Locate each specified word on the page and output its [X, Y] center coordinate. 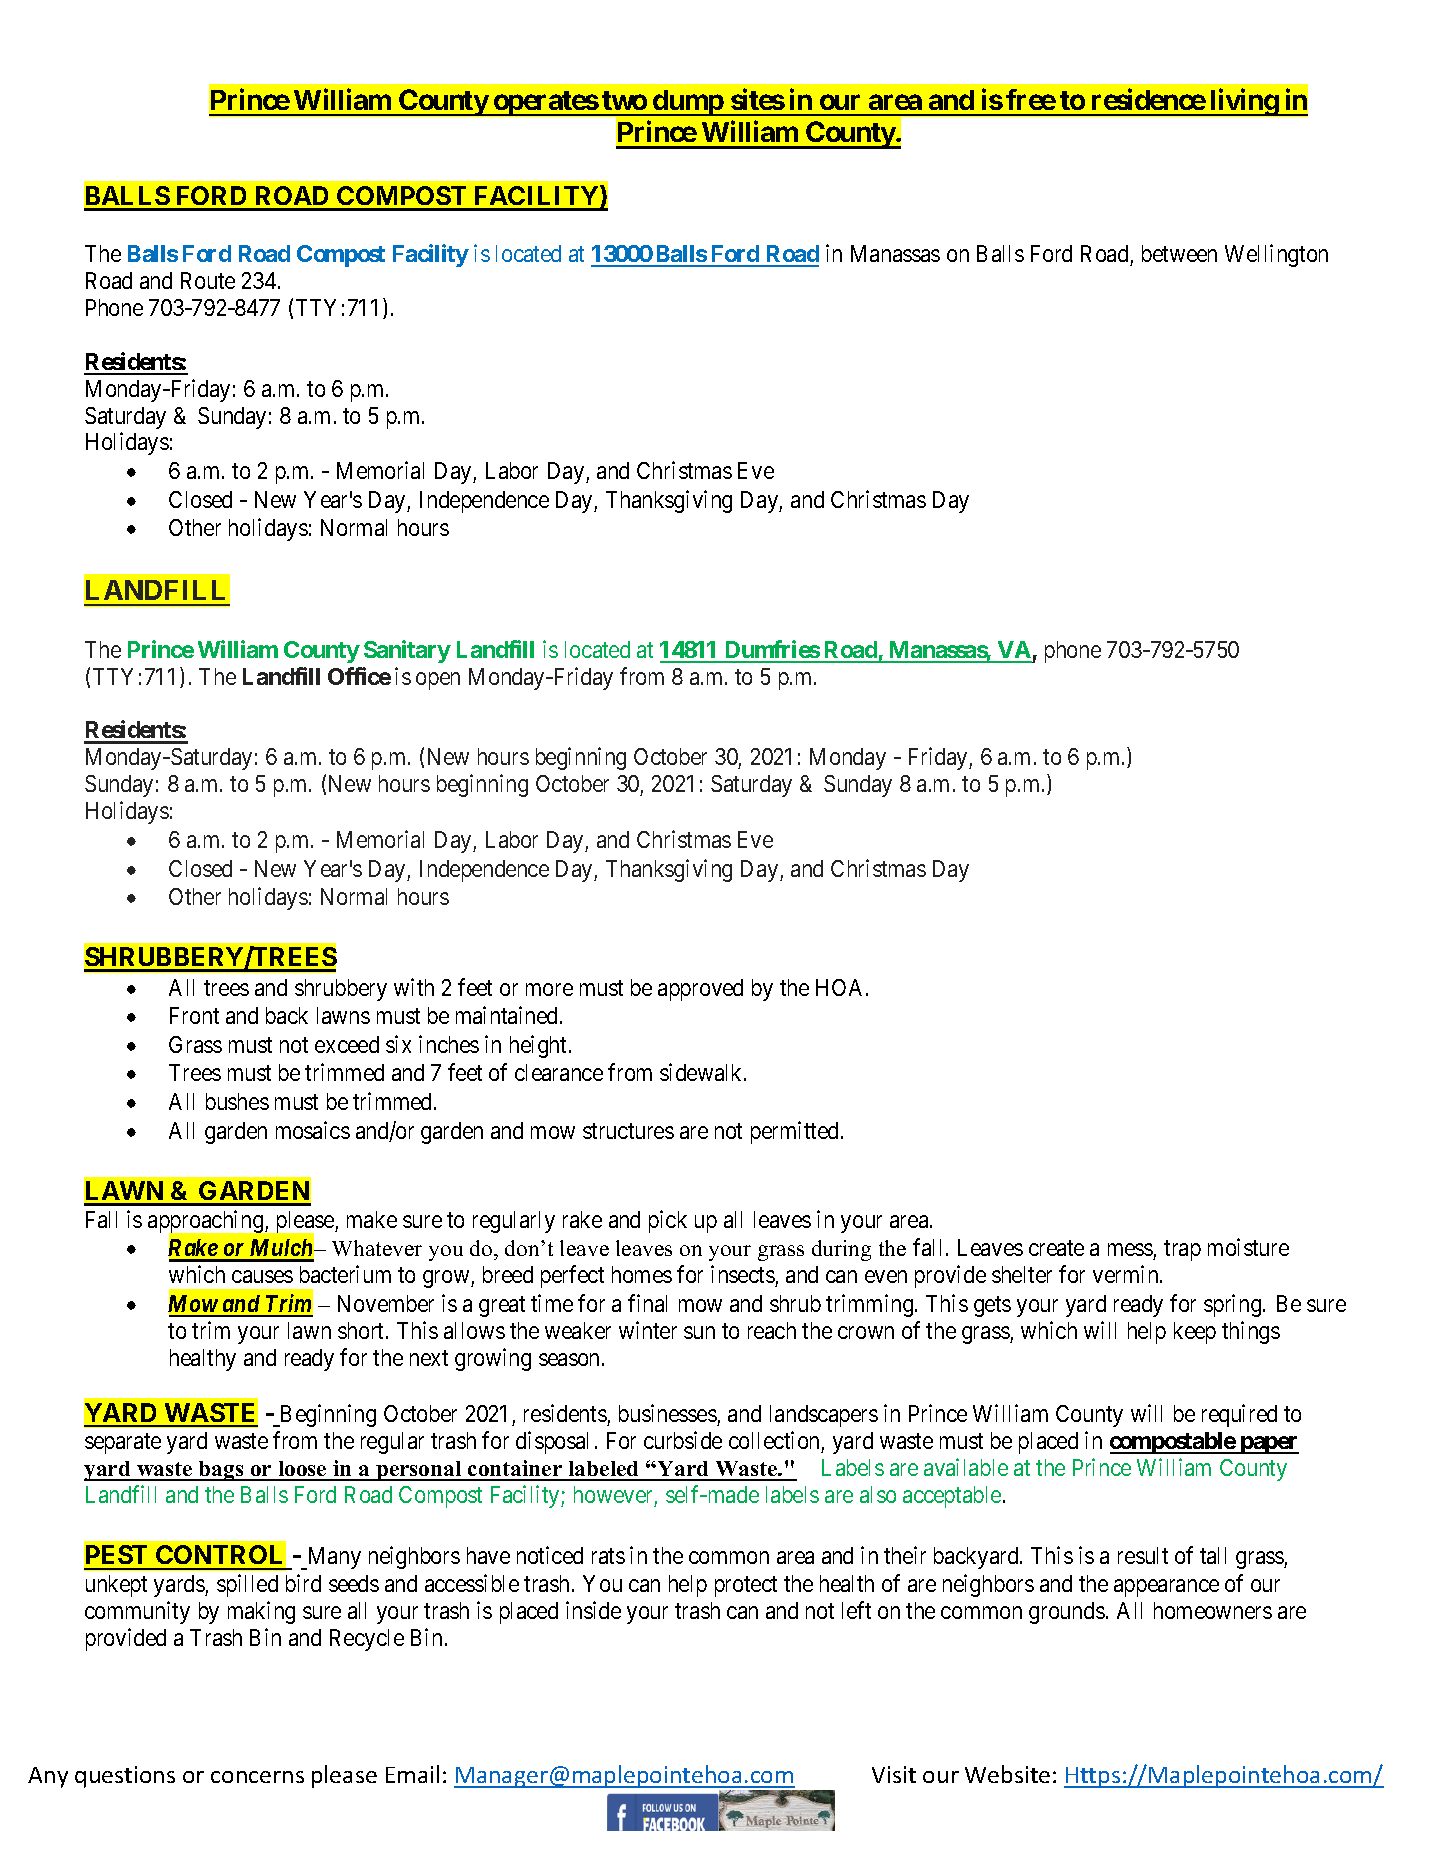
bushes [237, 1101]
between [1179, 253]
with [414, 987]
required [1239, 1415]
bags [221, 1471]
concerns [257, 1777]
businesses [668, 1413]
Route [208, 280]
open [438, 681]
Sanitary [407, 651]
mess [1130, 1250]
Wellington [1276, 255]
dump [688, 103]
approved [700, 990]
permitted [794, 1132]
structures [628, 1131]
